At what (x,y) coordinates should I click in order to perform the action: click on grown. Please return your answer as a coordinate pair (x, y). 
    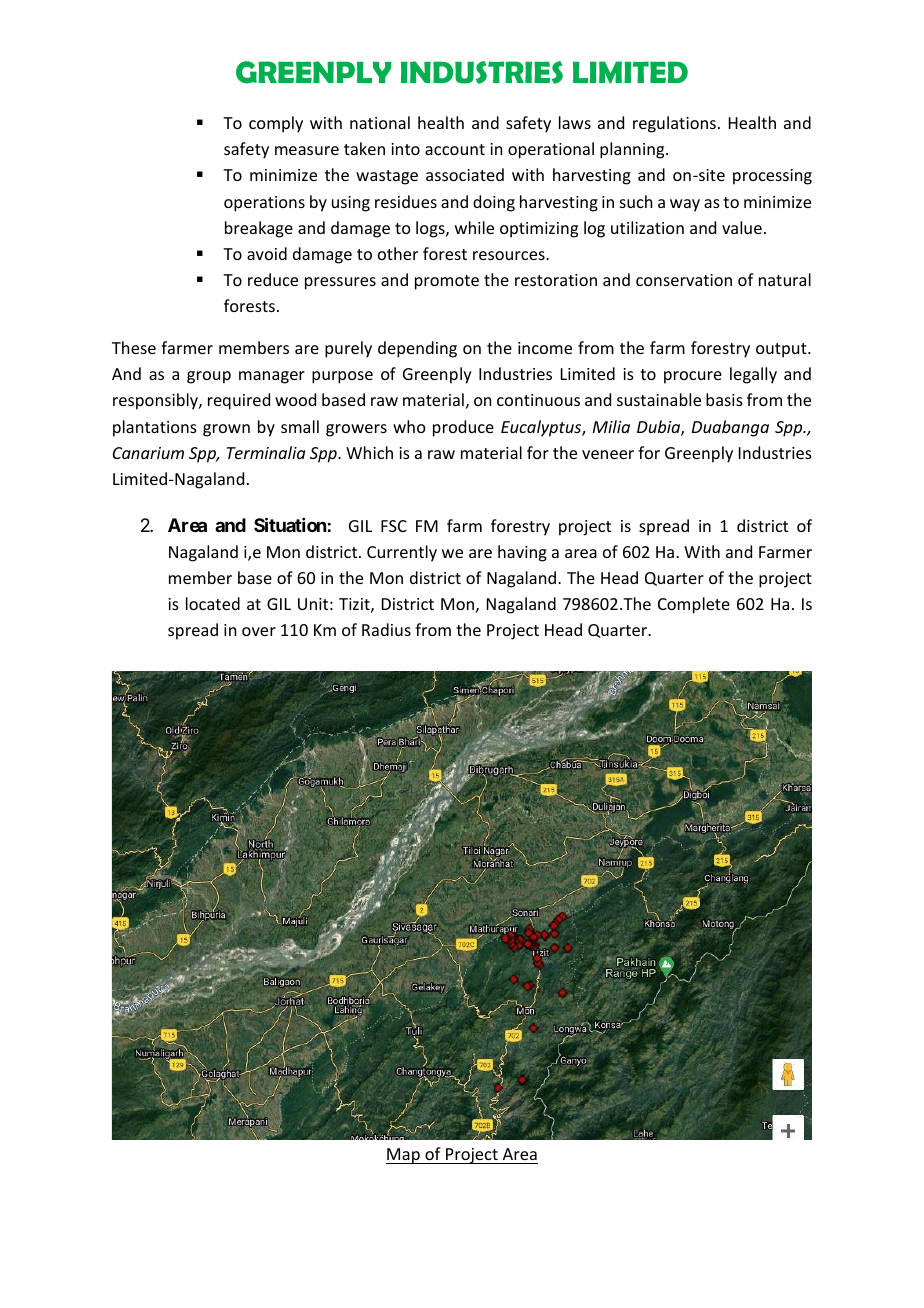
    Looking at the image, I should click on (226, 430).
